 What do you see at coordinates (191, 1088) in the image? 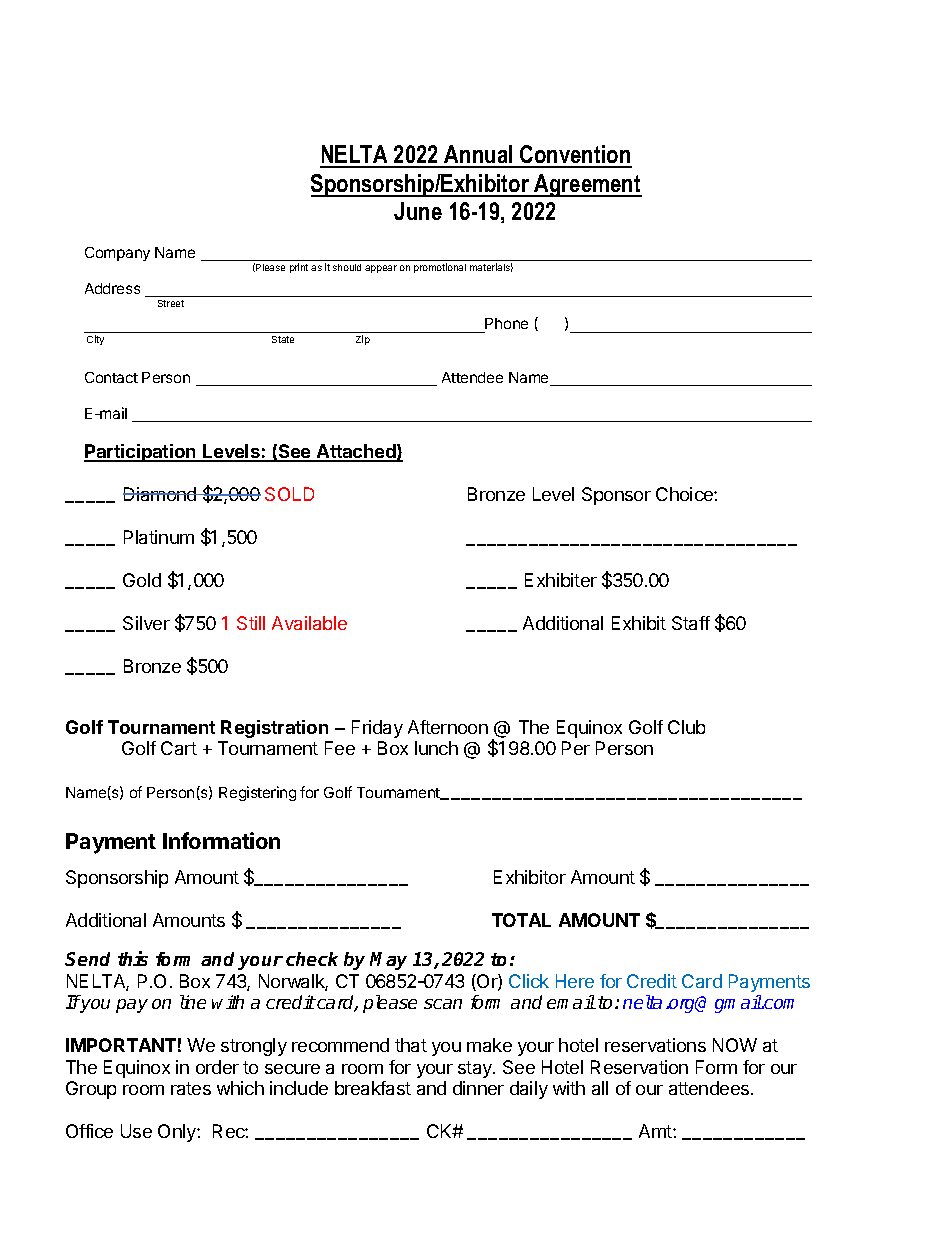
I see `rates` at bounding box center [191, 1088].
